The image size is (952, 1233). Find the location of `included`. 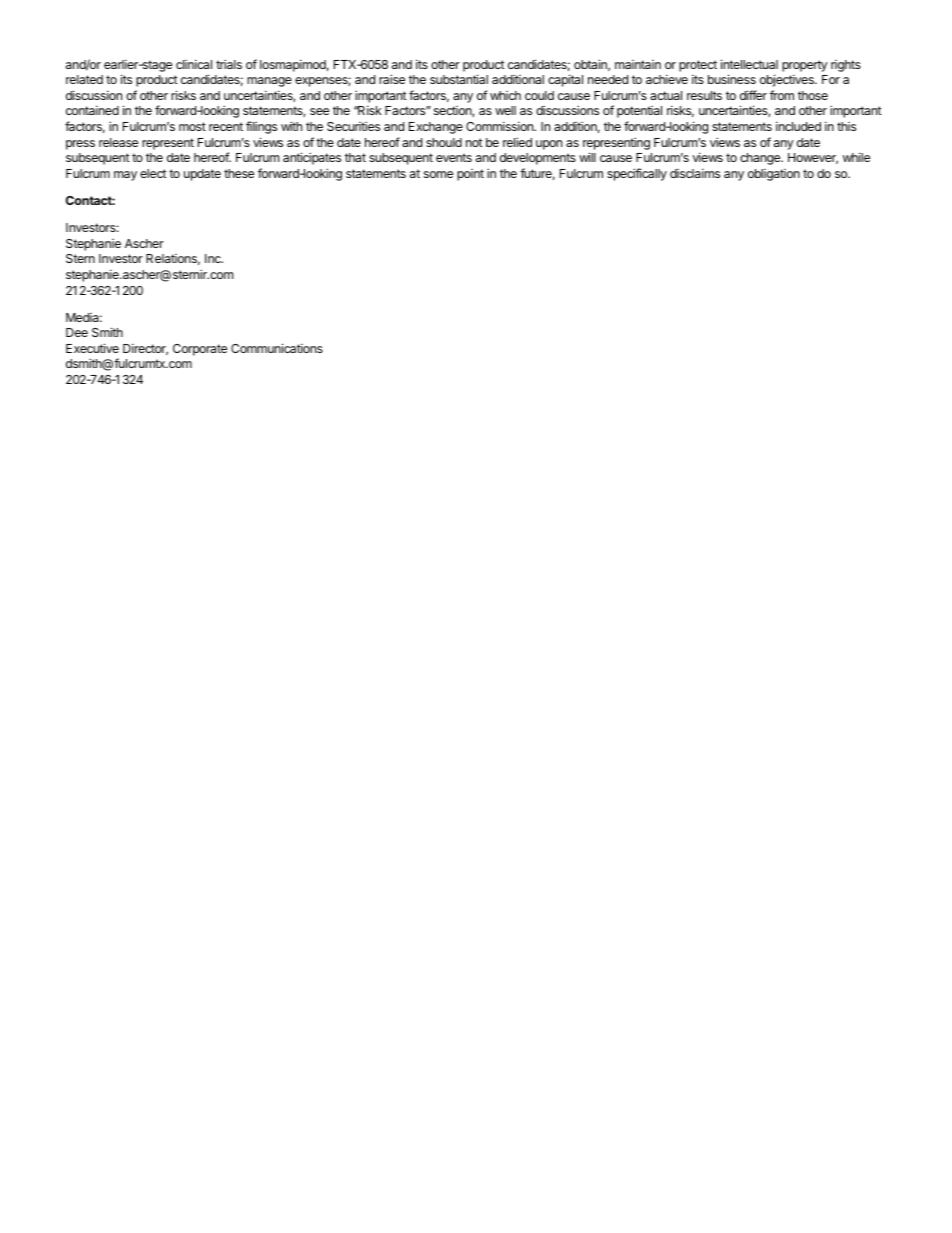

included is located at coordinates (798, 126).
